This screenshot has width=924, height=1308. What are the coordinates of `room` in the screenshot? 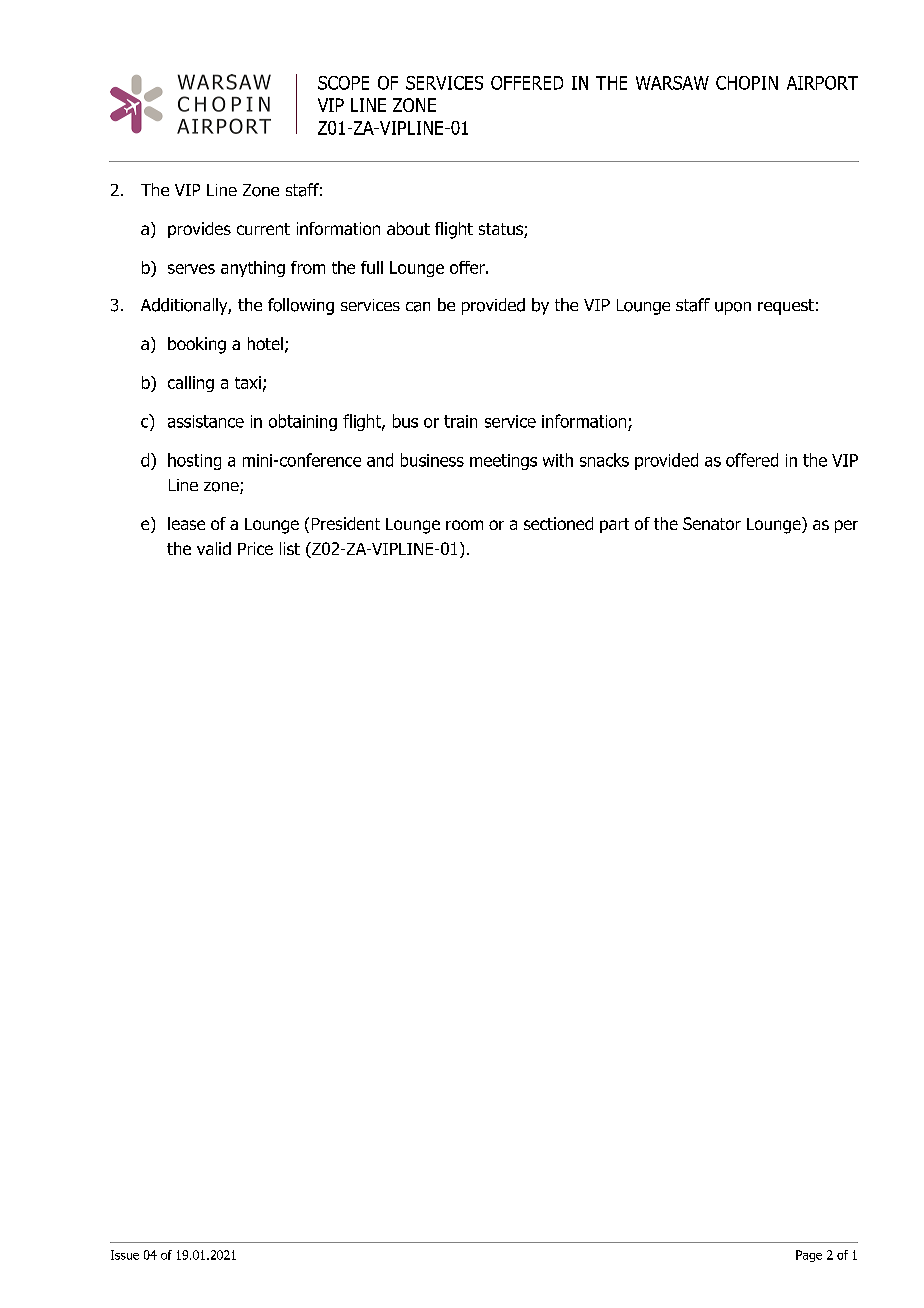 It's located at (464, 525).
